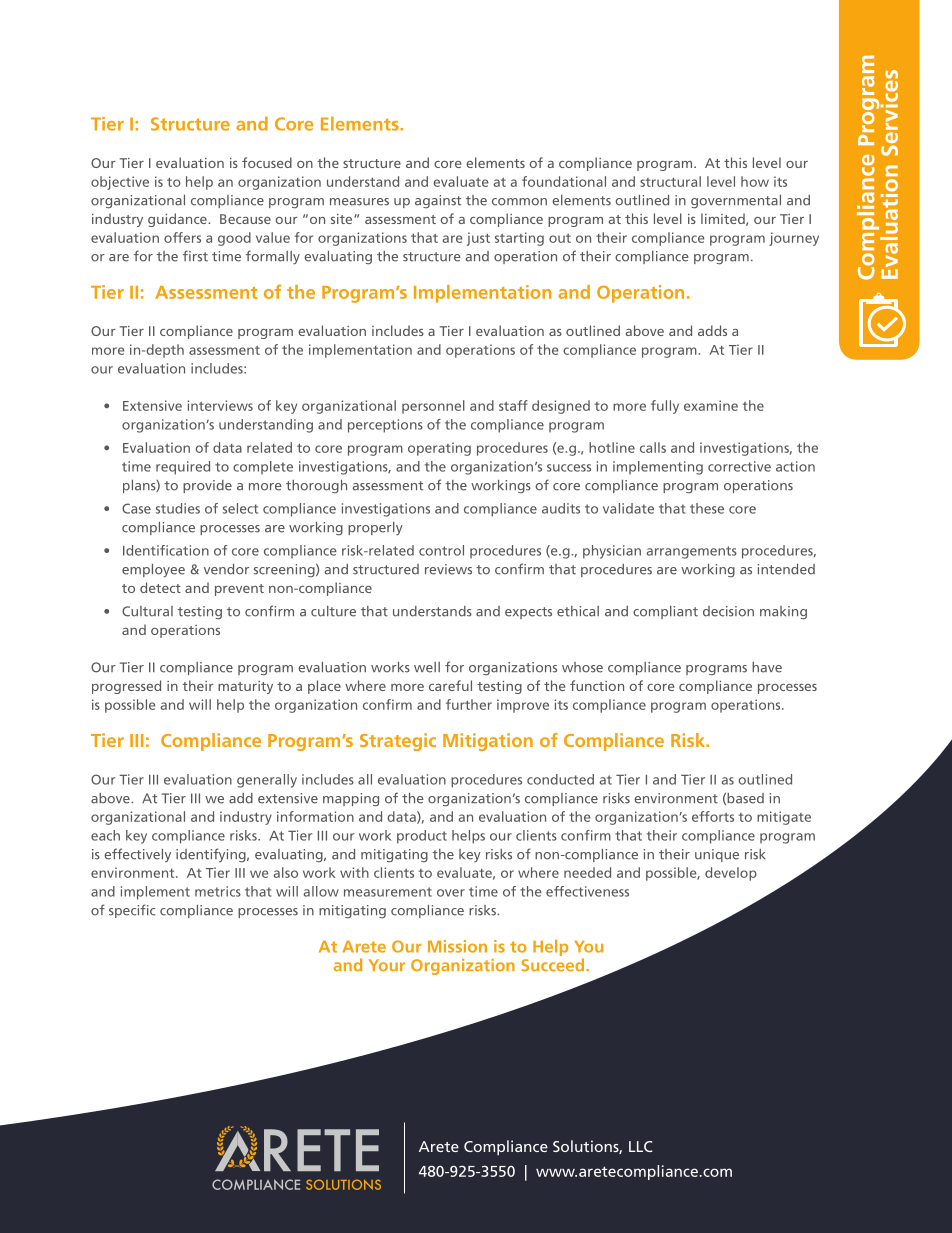 This screenshot has height=1233, width=952. What do you see at coordinates (178, 508) in the screenshot?
I see `studies` at bounding box center [178, 508].
